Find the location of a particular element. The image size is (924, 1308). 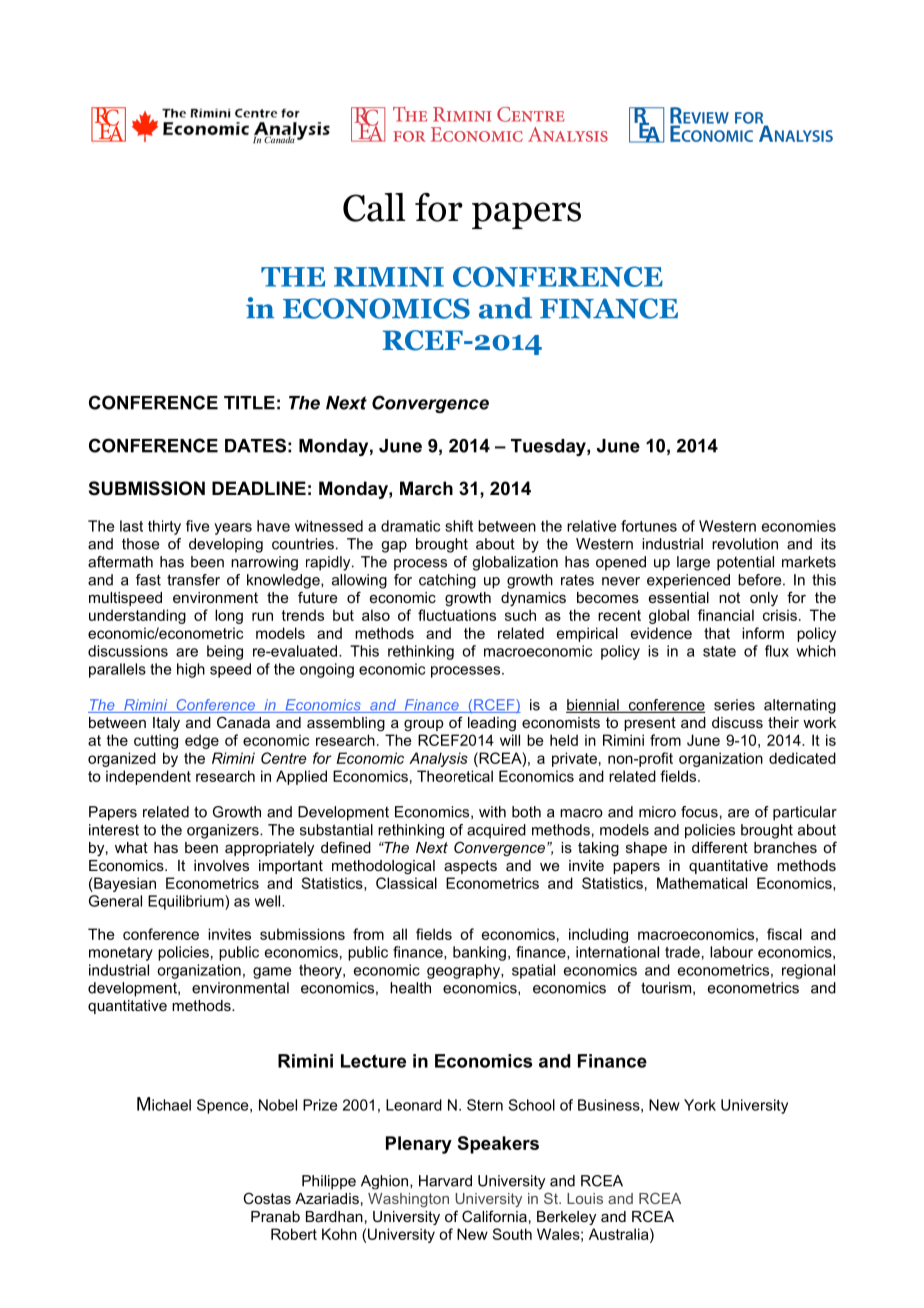

March is located at coordinates (426, 488).
